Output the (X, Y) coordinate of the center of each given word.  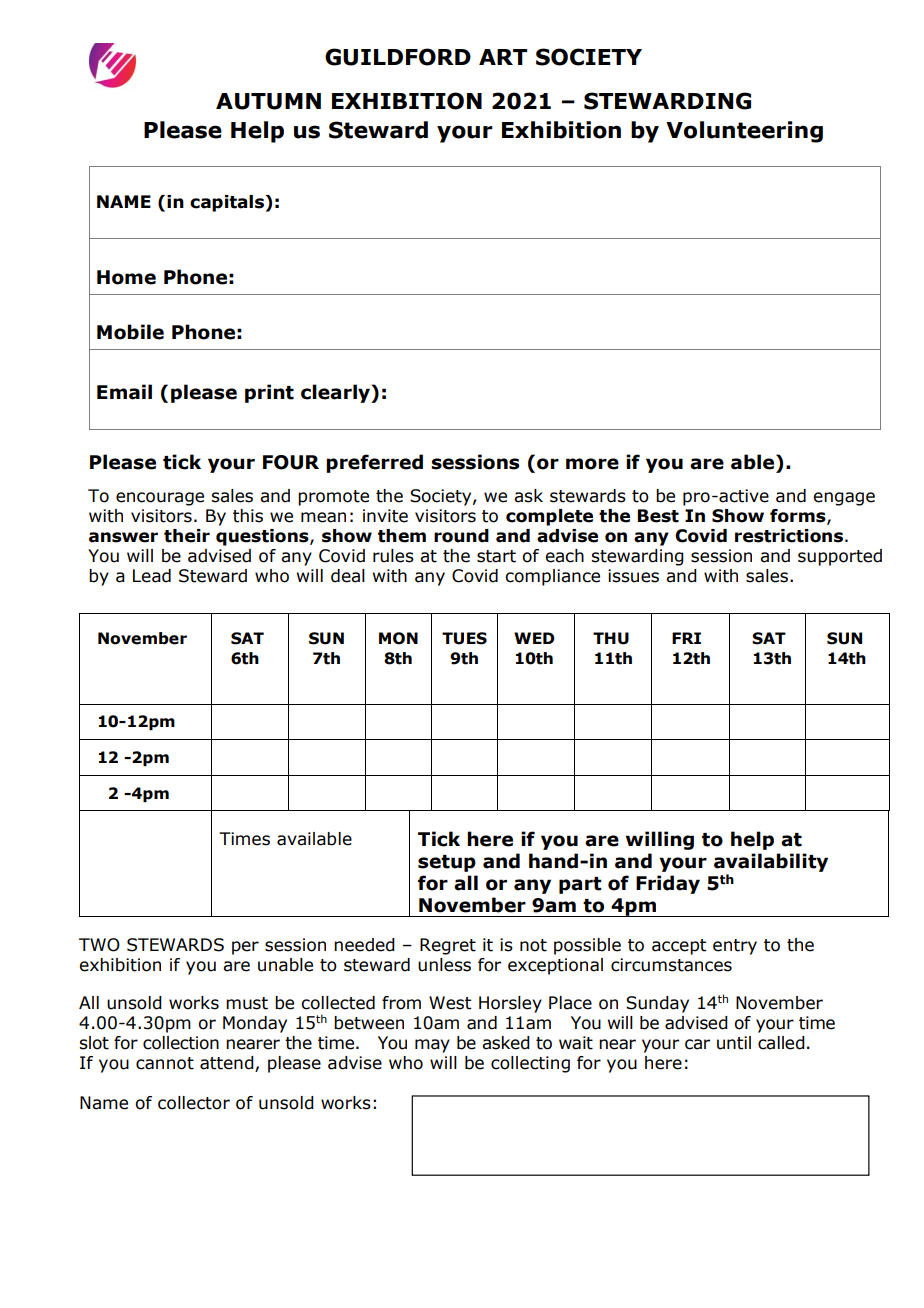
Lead (152, 576)
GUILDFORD (398, 57)
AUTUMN (268, 101)
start (496, 556)
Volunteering (744, 132)
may (432, 1046)
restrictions (789, 536)
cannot (165, 1063)
